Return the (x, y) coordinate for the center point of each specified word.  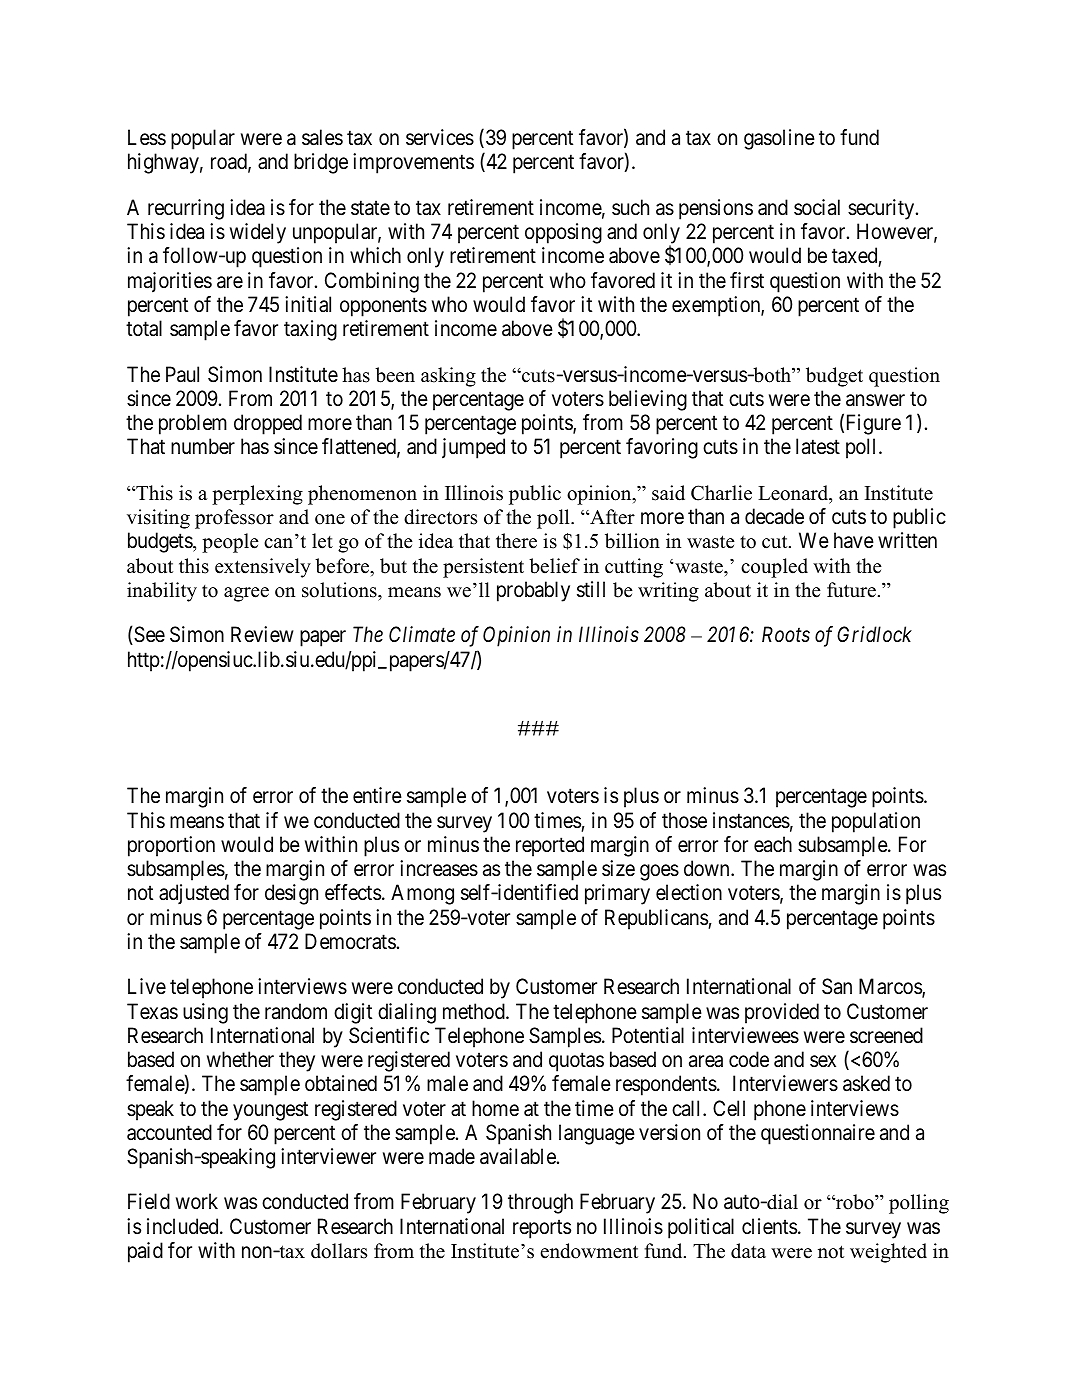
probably (533, 591)
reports (542, 1229)
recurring (186, 209)
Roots (786, 635)
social (817, 207)
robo (855, 1202)
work (197, 1201)
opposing (563, 233)
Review (262, 634)
